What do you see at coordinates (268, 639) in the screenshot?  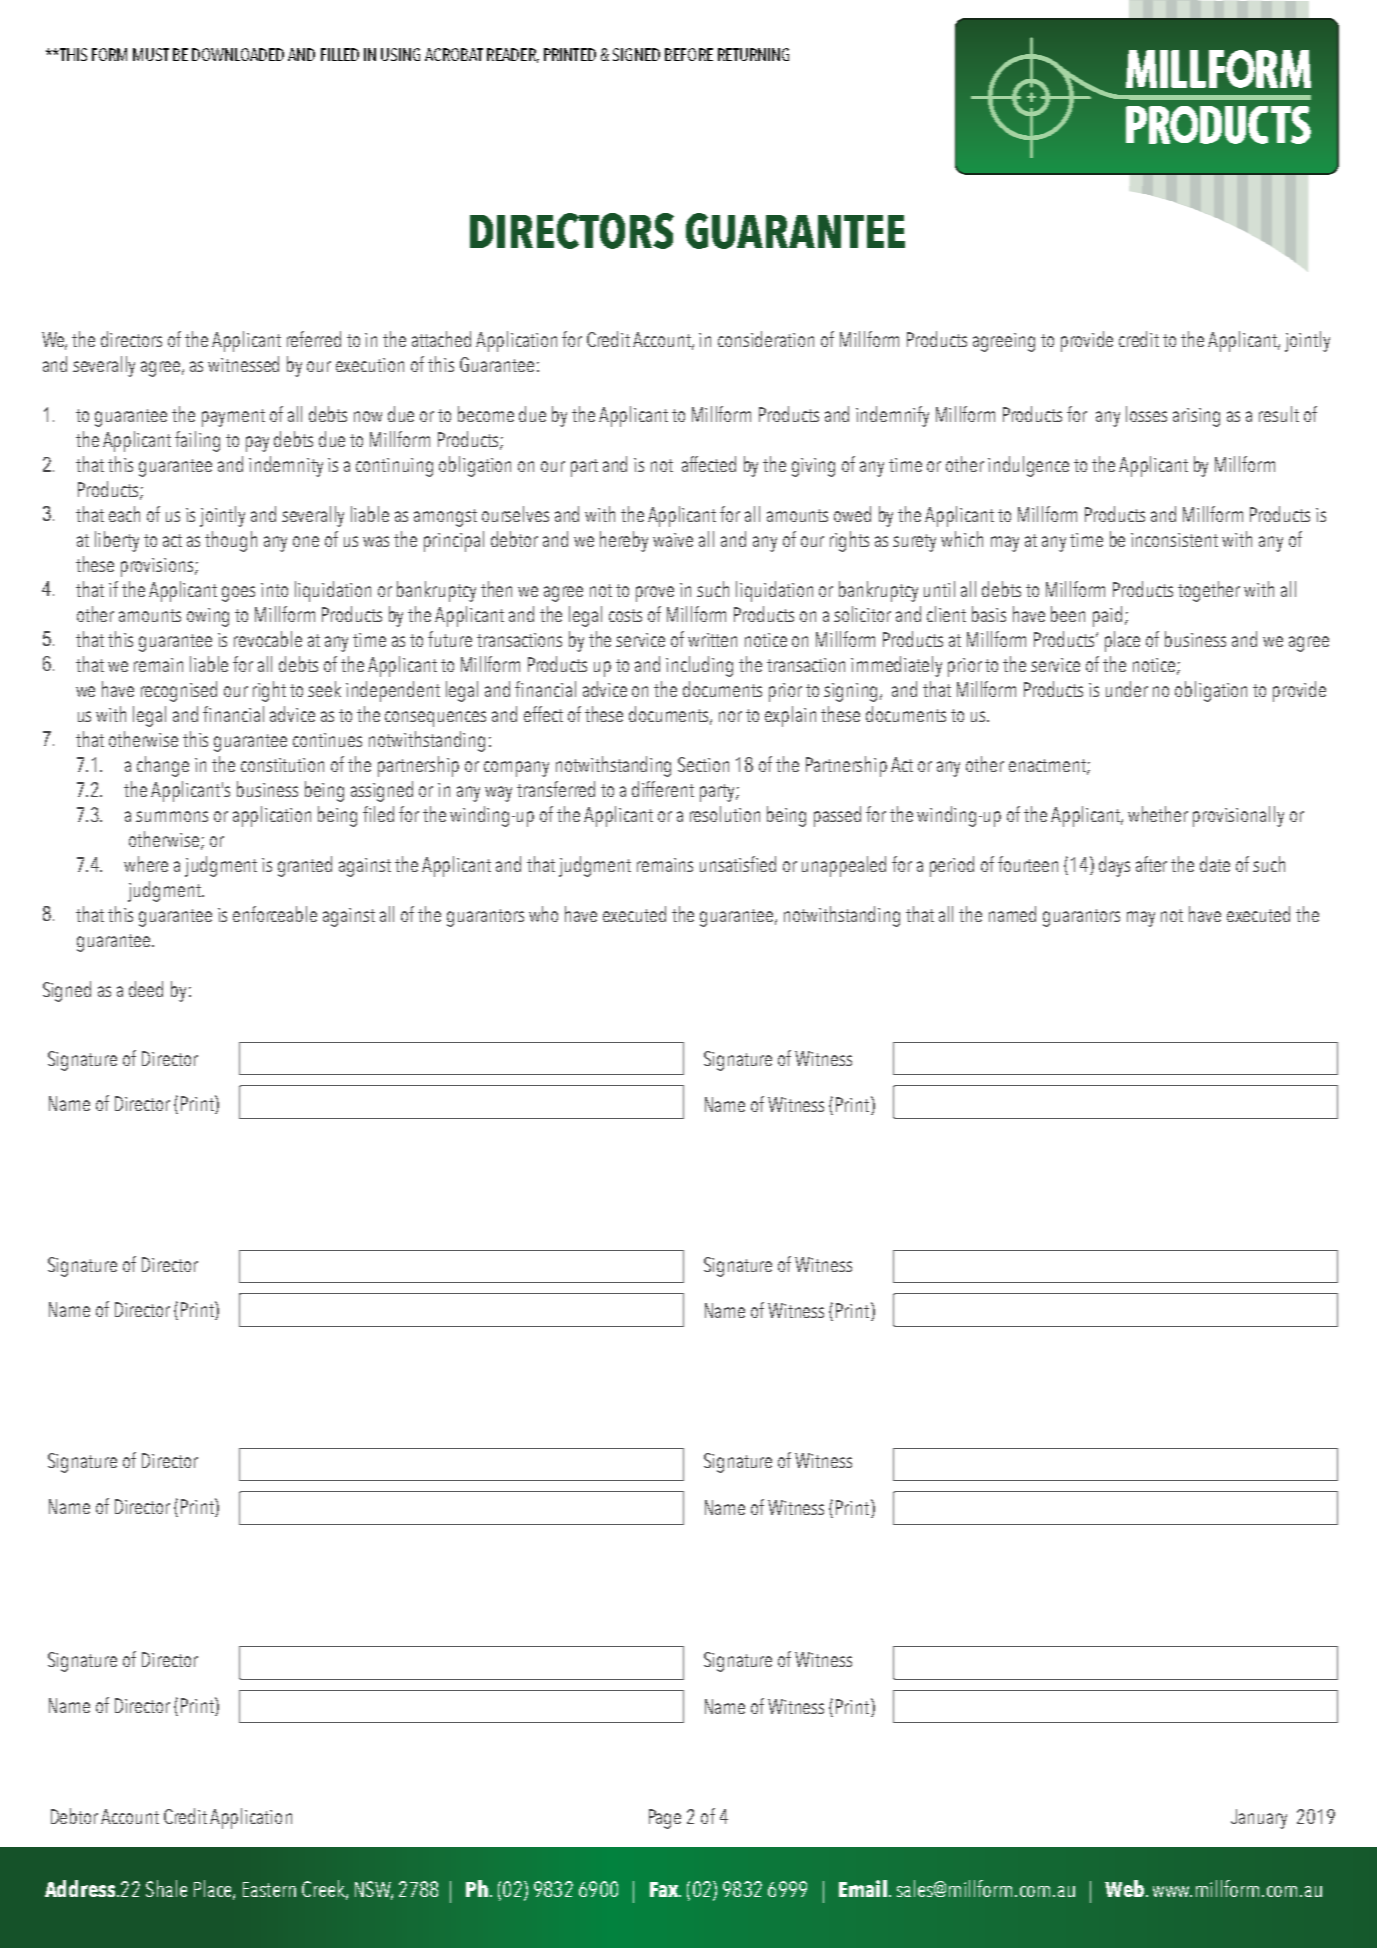 I see `revocable` at bounding box center [268, 639].
